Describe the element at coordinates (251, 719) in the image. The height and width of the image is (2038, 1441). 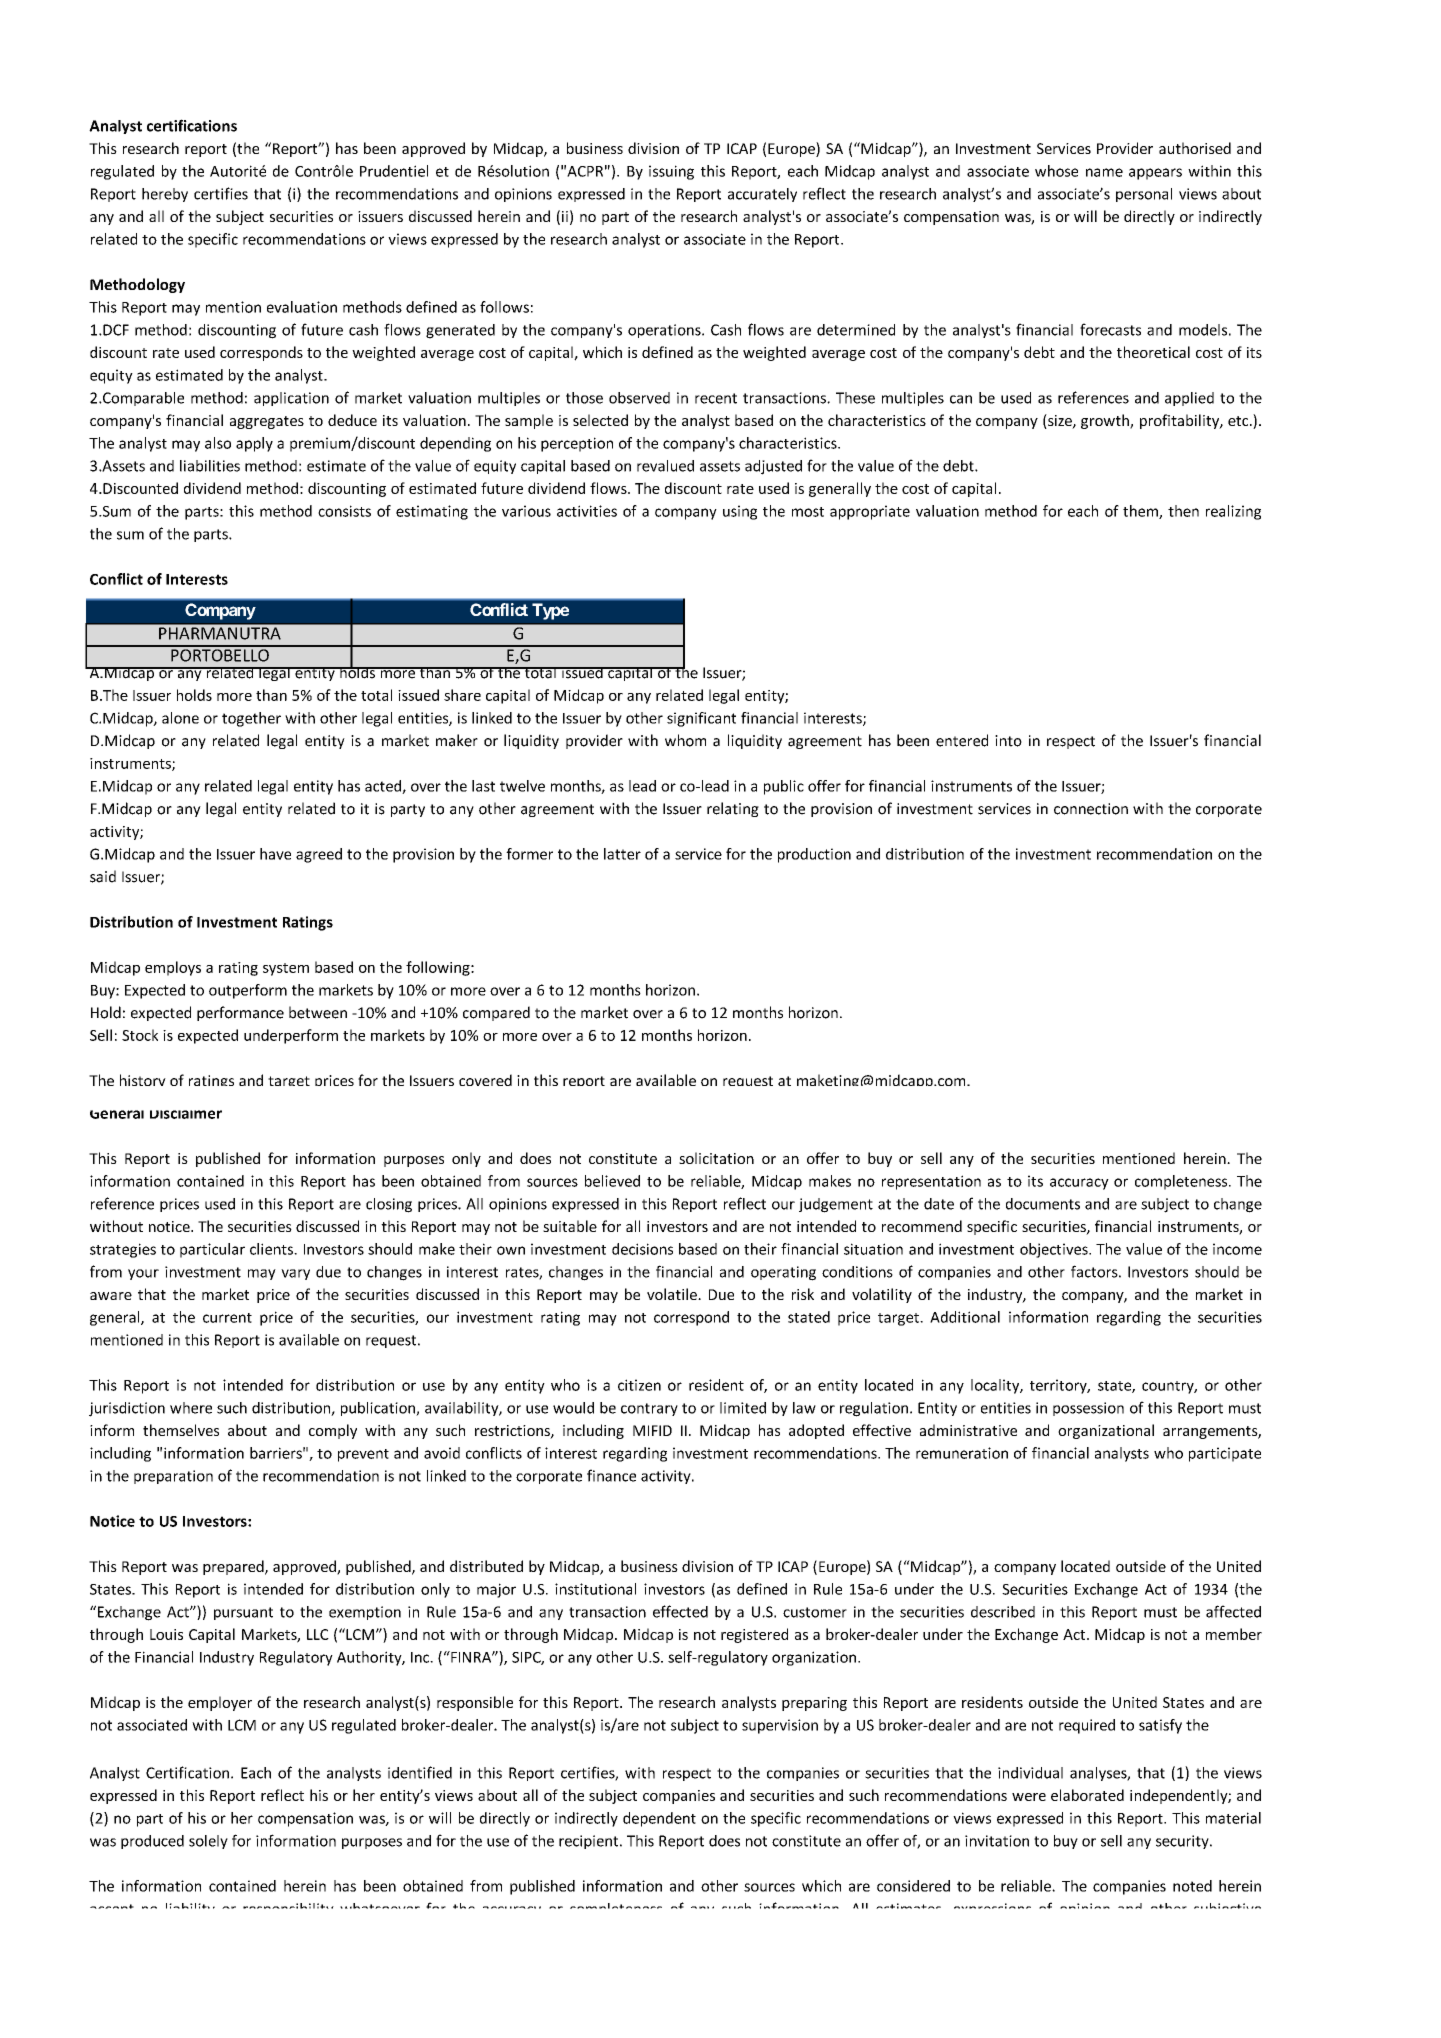
I see `together` at that location.
